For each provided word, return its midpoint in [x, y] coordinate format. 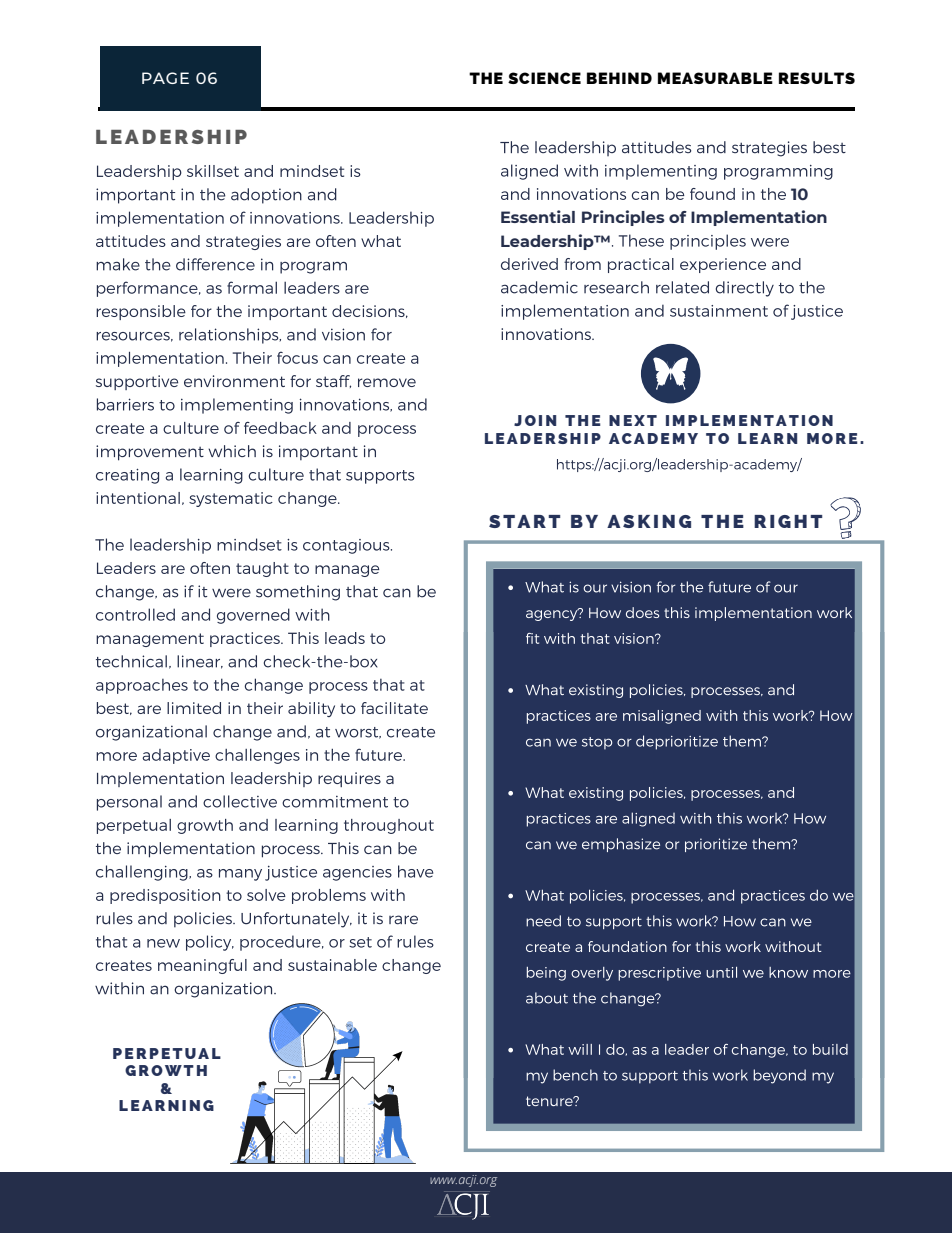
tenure [550, 1101]
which [232, 451]
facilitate [394, 708]
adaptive [176, 756]
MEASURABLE [715, 78]
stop [597, 743]
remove [387, 382]
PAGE [165, 78]
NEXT [633, 420]
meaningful [202, 966]
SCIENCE [544, 78]
